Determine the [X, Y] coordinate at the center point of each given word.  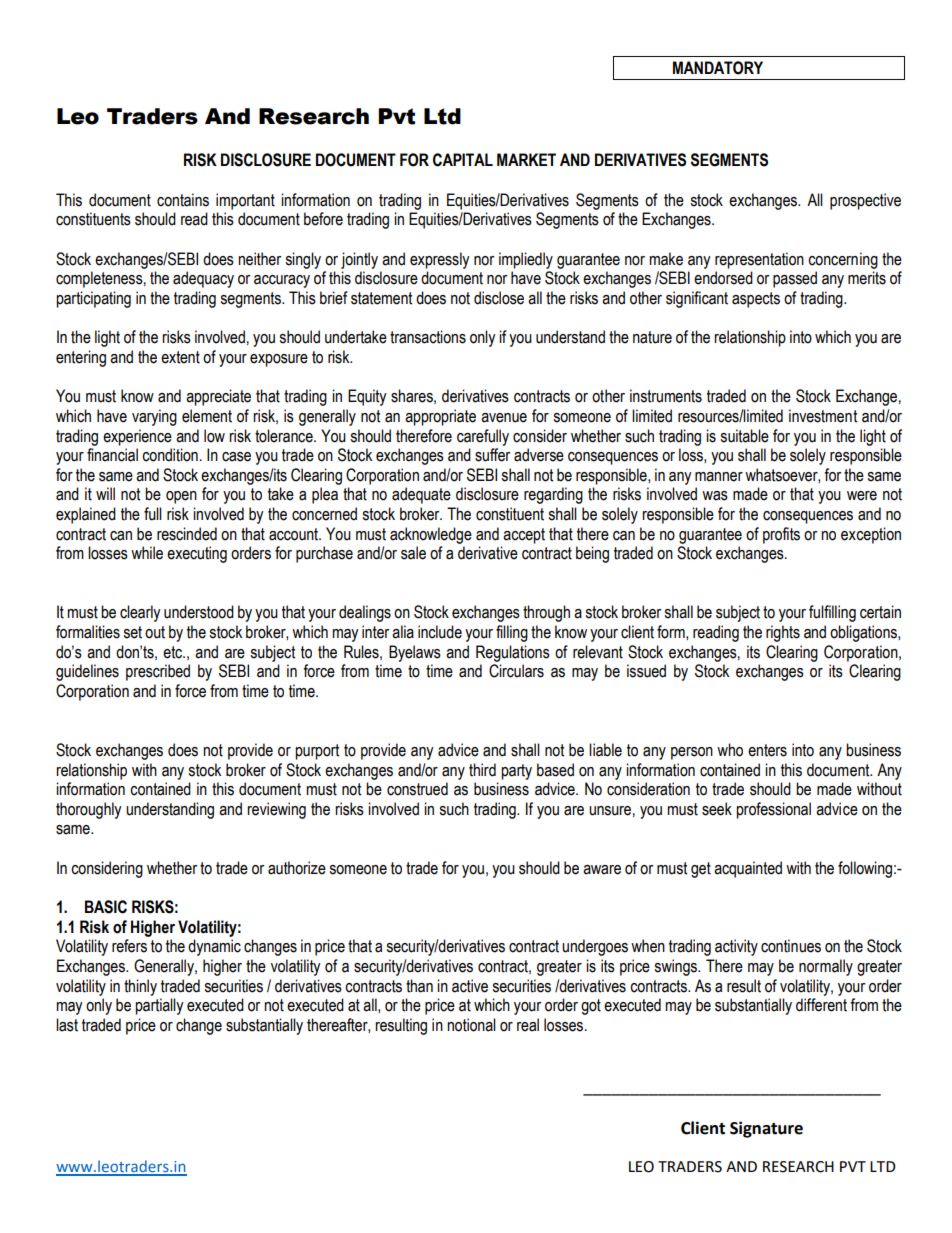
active [470, 986]
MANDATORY [718, 68]
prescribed [158, 672]
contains [183, 200]
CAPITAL [463, 160]
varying [154, 417]
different [821, 1005]
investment [823, 416]
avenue [504, 418]
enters [767, 750]
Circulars [516, 671]
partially [159, 1006]
